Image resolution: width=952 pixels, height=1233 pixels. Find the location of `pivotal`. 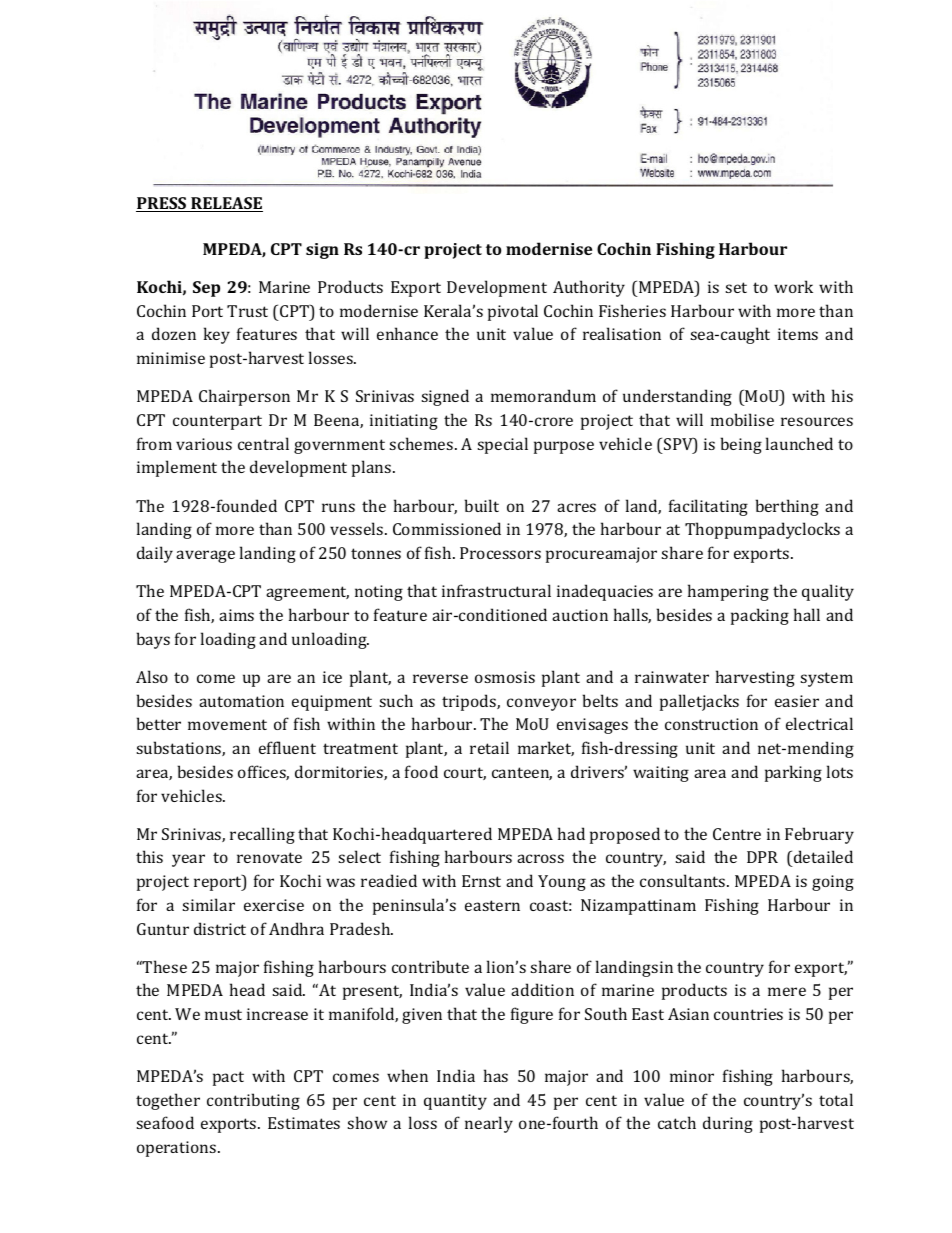

pivotal is located at coordinates (513, 312).
